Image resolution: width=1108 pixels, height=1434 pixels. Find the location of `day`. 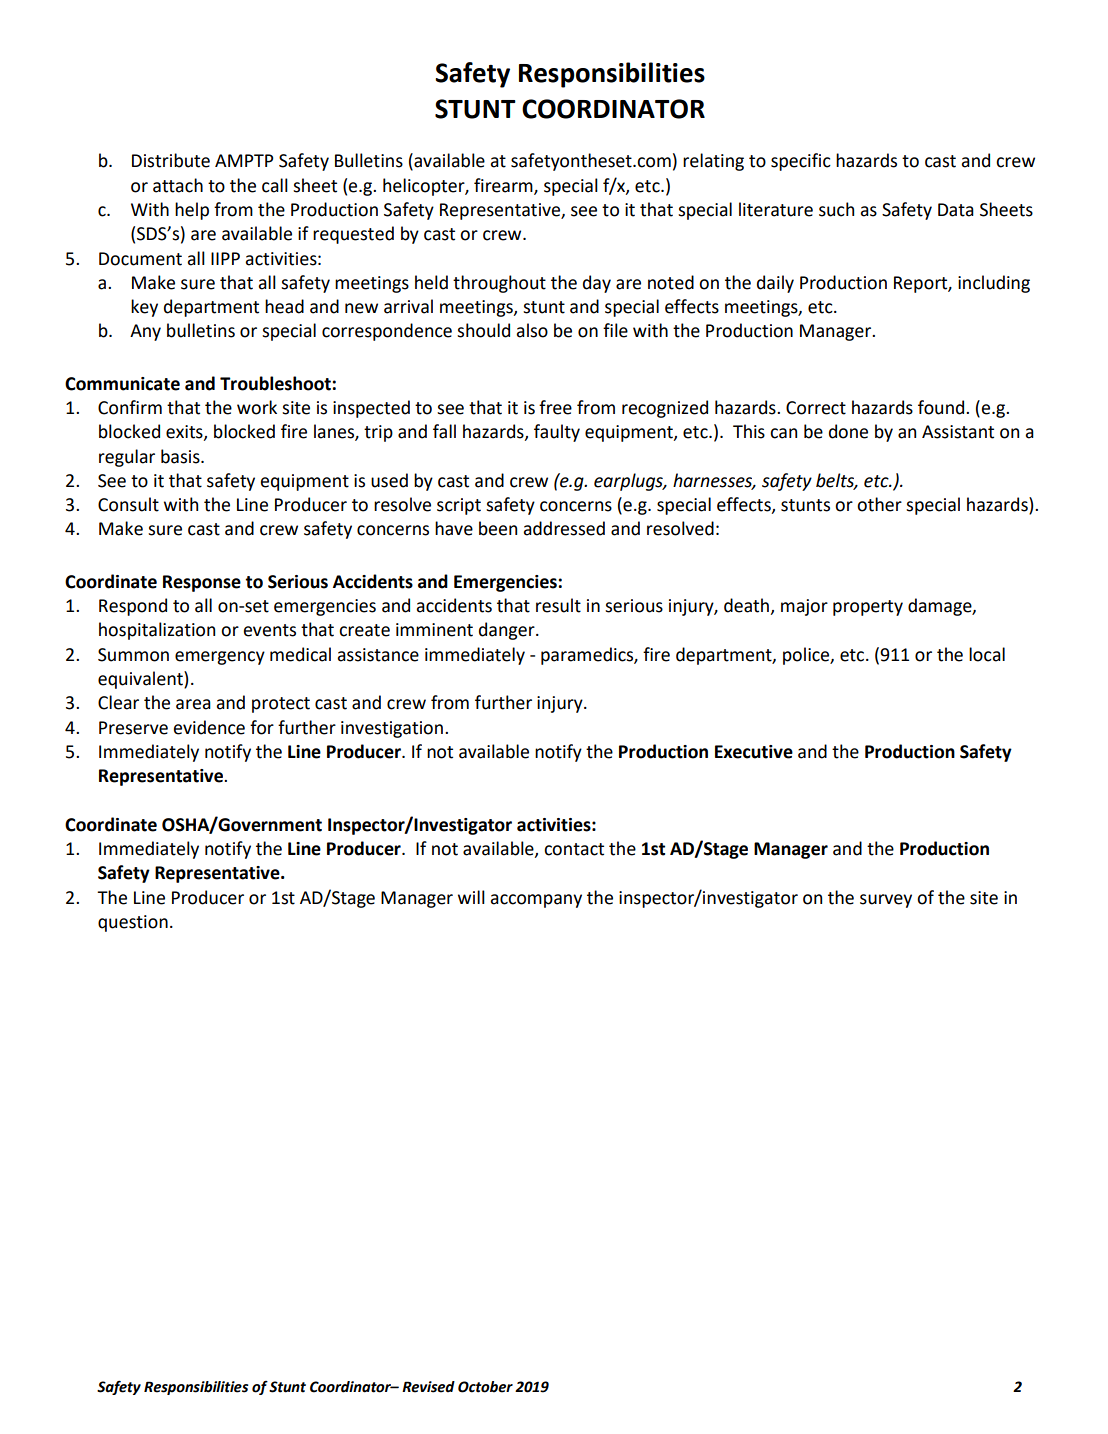

day is located at coordinates (597, 284).
